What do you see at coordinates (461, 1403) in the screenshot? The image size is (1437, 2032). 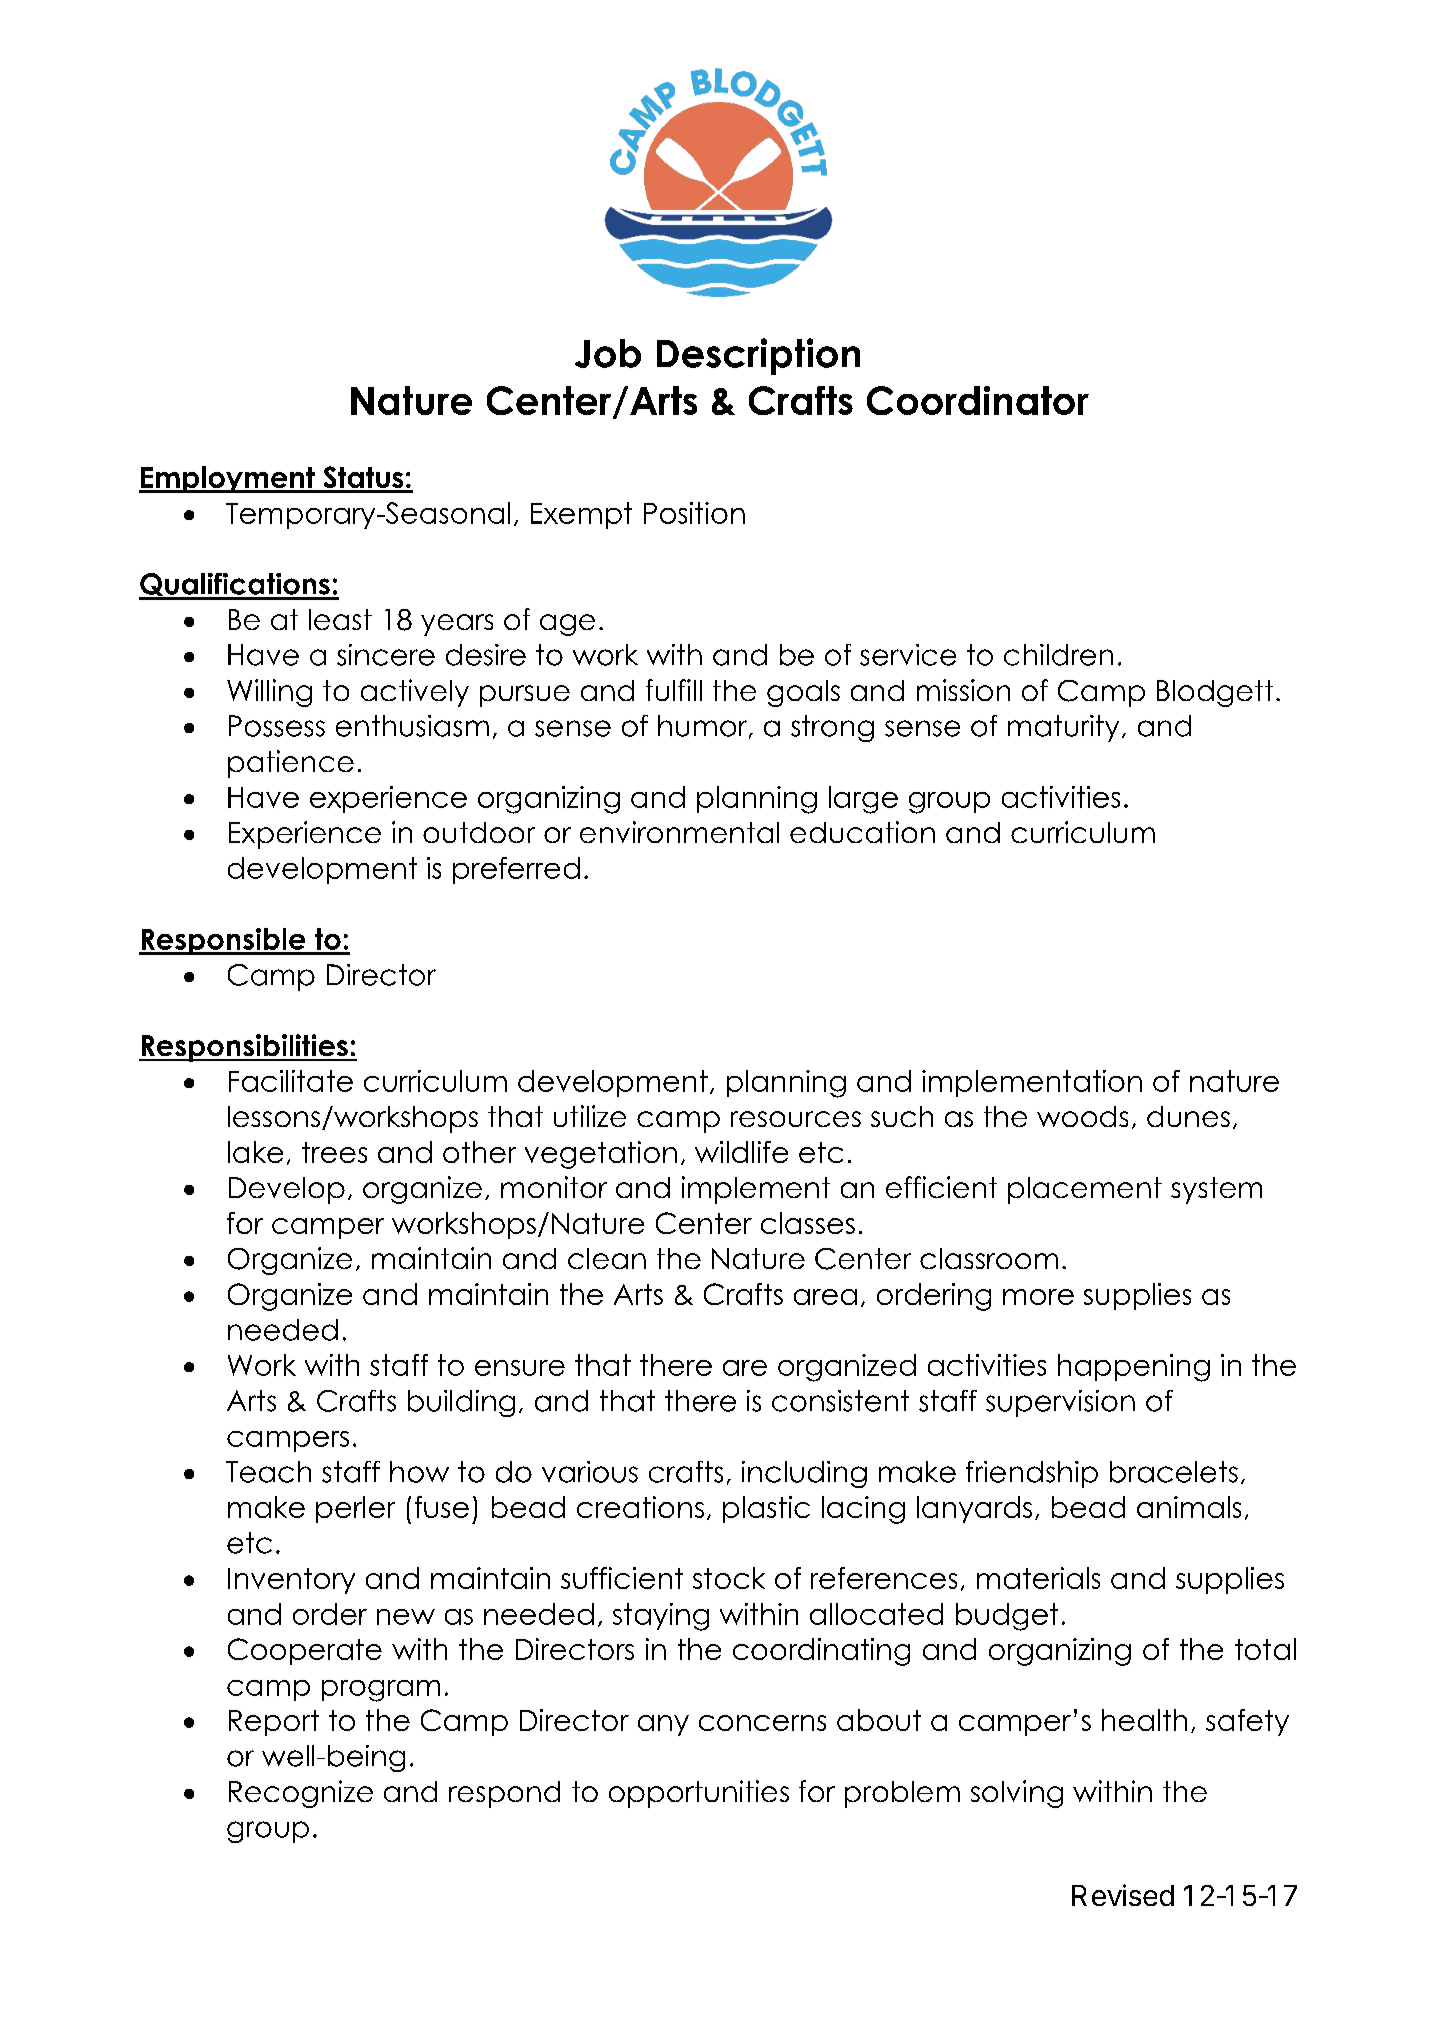 I see `building` at bounding box center [461, 1403].
